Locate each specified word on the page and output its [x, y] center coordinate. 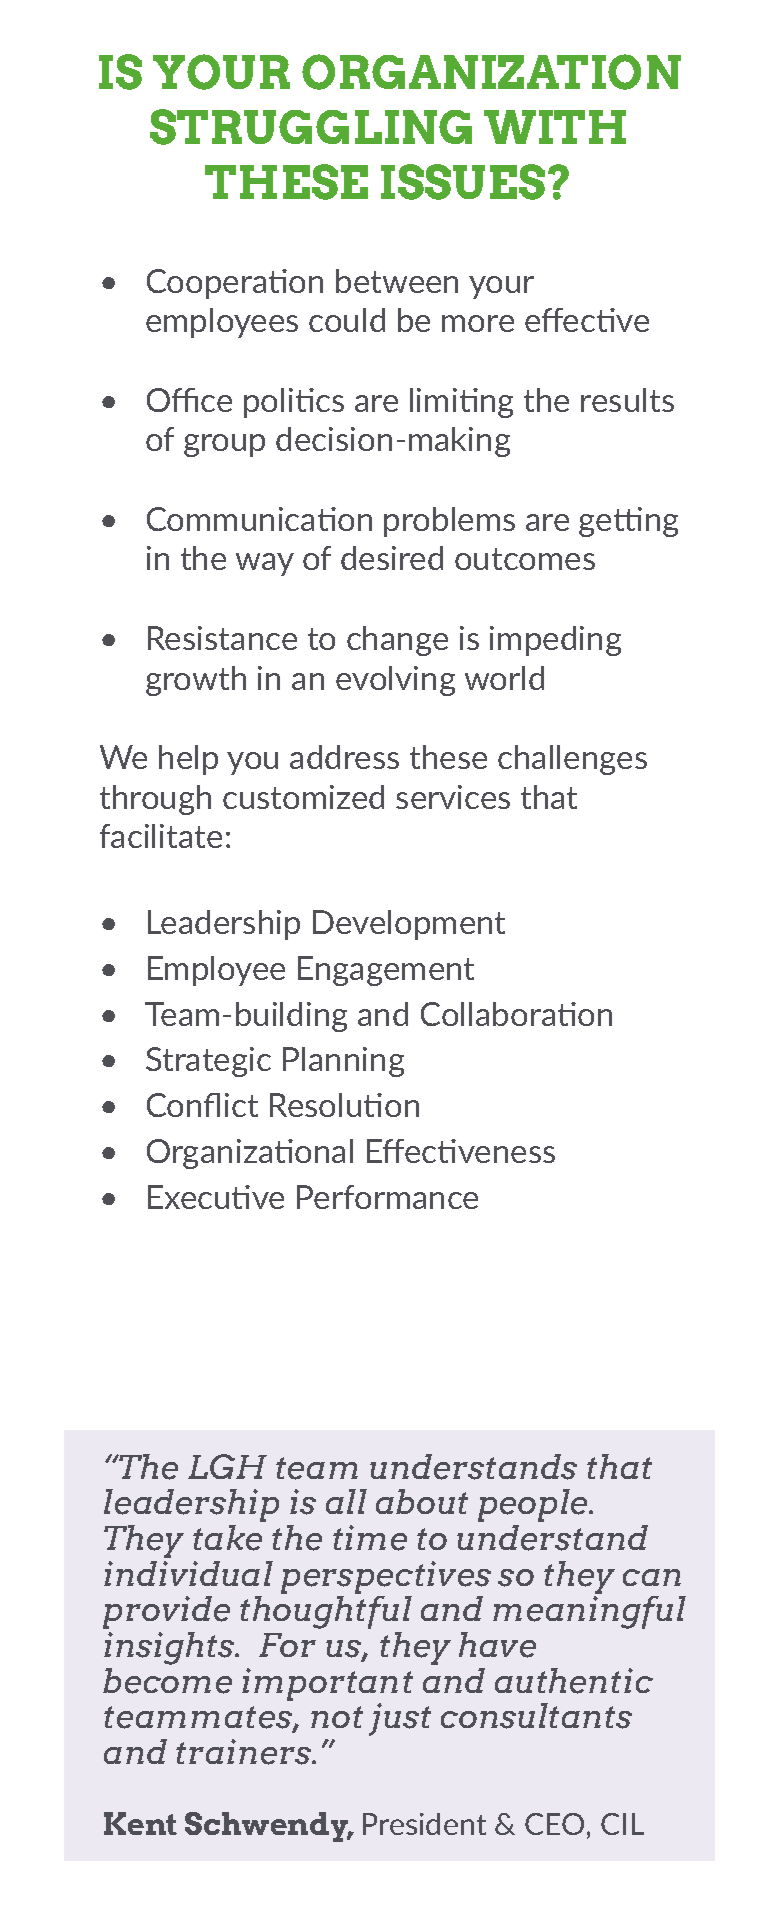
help [188, 760]
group [224, 445]
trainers [245, 1752]
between [397, 281]
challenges [572, 760]
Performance [387, 1197]
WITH [555, 127]
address [344, 757]
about [422, 1501]
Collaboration [516, 1014]
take [227, 1538]
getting [628, 522]
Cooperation [235, 284]
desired [392, 558]
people [534, 1505]
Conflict [202, 1105]
